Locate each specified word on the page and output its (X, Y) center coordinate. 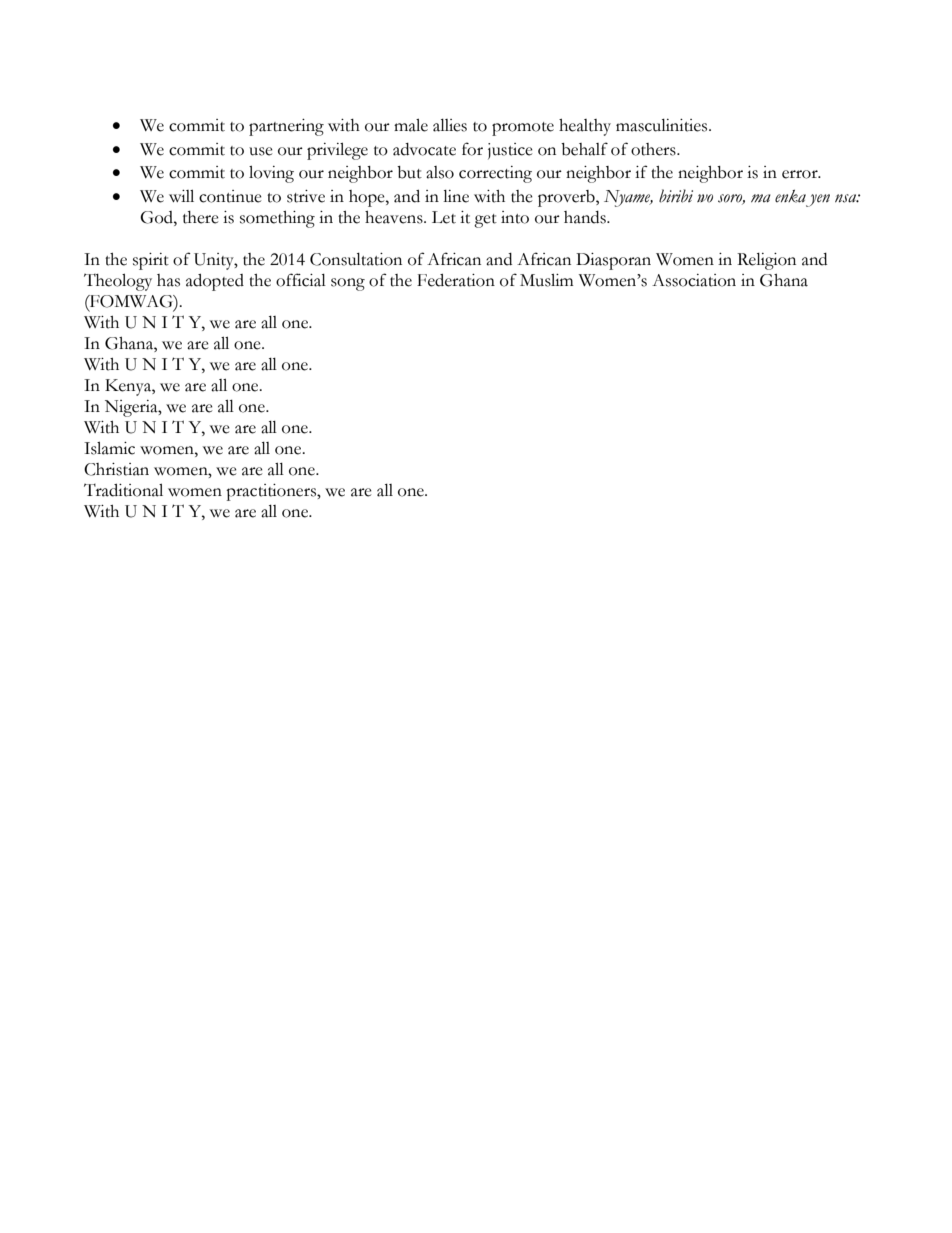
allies (450, 125)
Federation (456, 280)
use (261, 151)
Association (694, 280)
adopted (215, 282)
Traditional (123, 490)
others (654, 149)
